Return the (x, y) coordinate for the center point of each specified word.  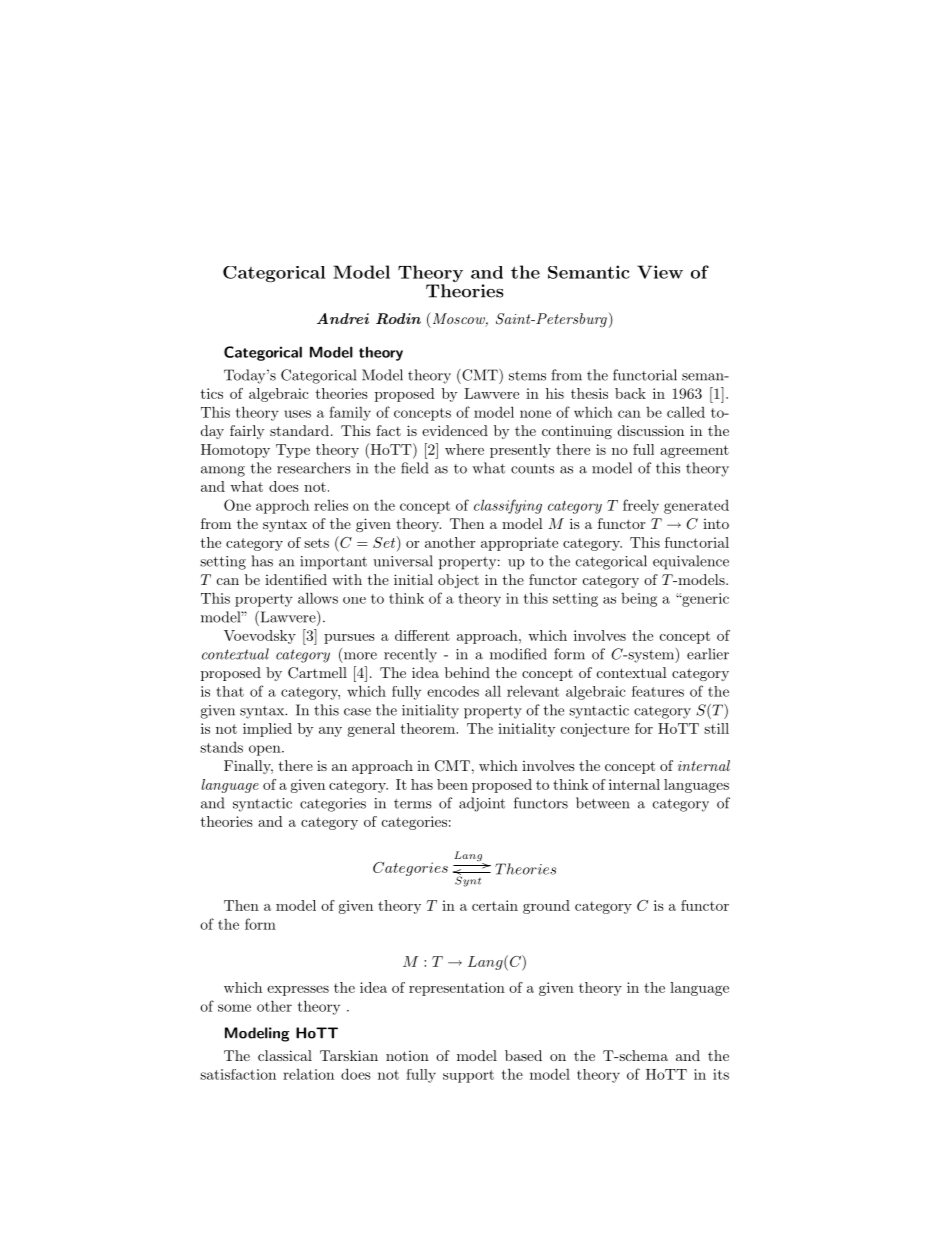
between (603, 803)
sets (316, 543)
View (660, 272)
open (266, 750)
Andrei (343, 318)
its (721, 1074)
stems (527, 376)
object (458, 581)
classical (285, 1055)
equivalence (691, 562)
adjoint (482, 804)
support (468, 1076)
